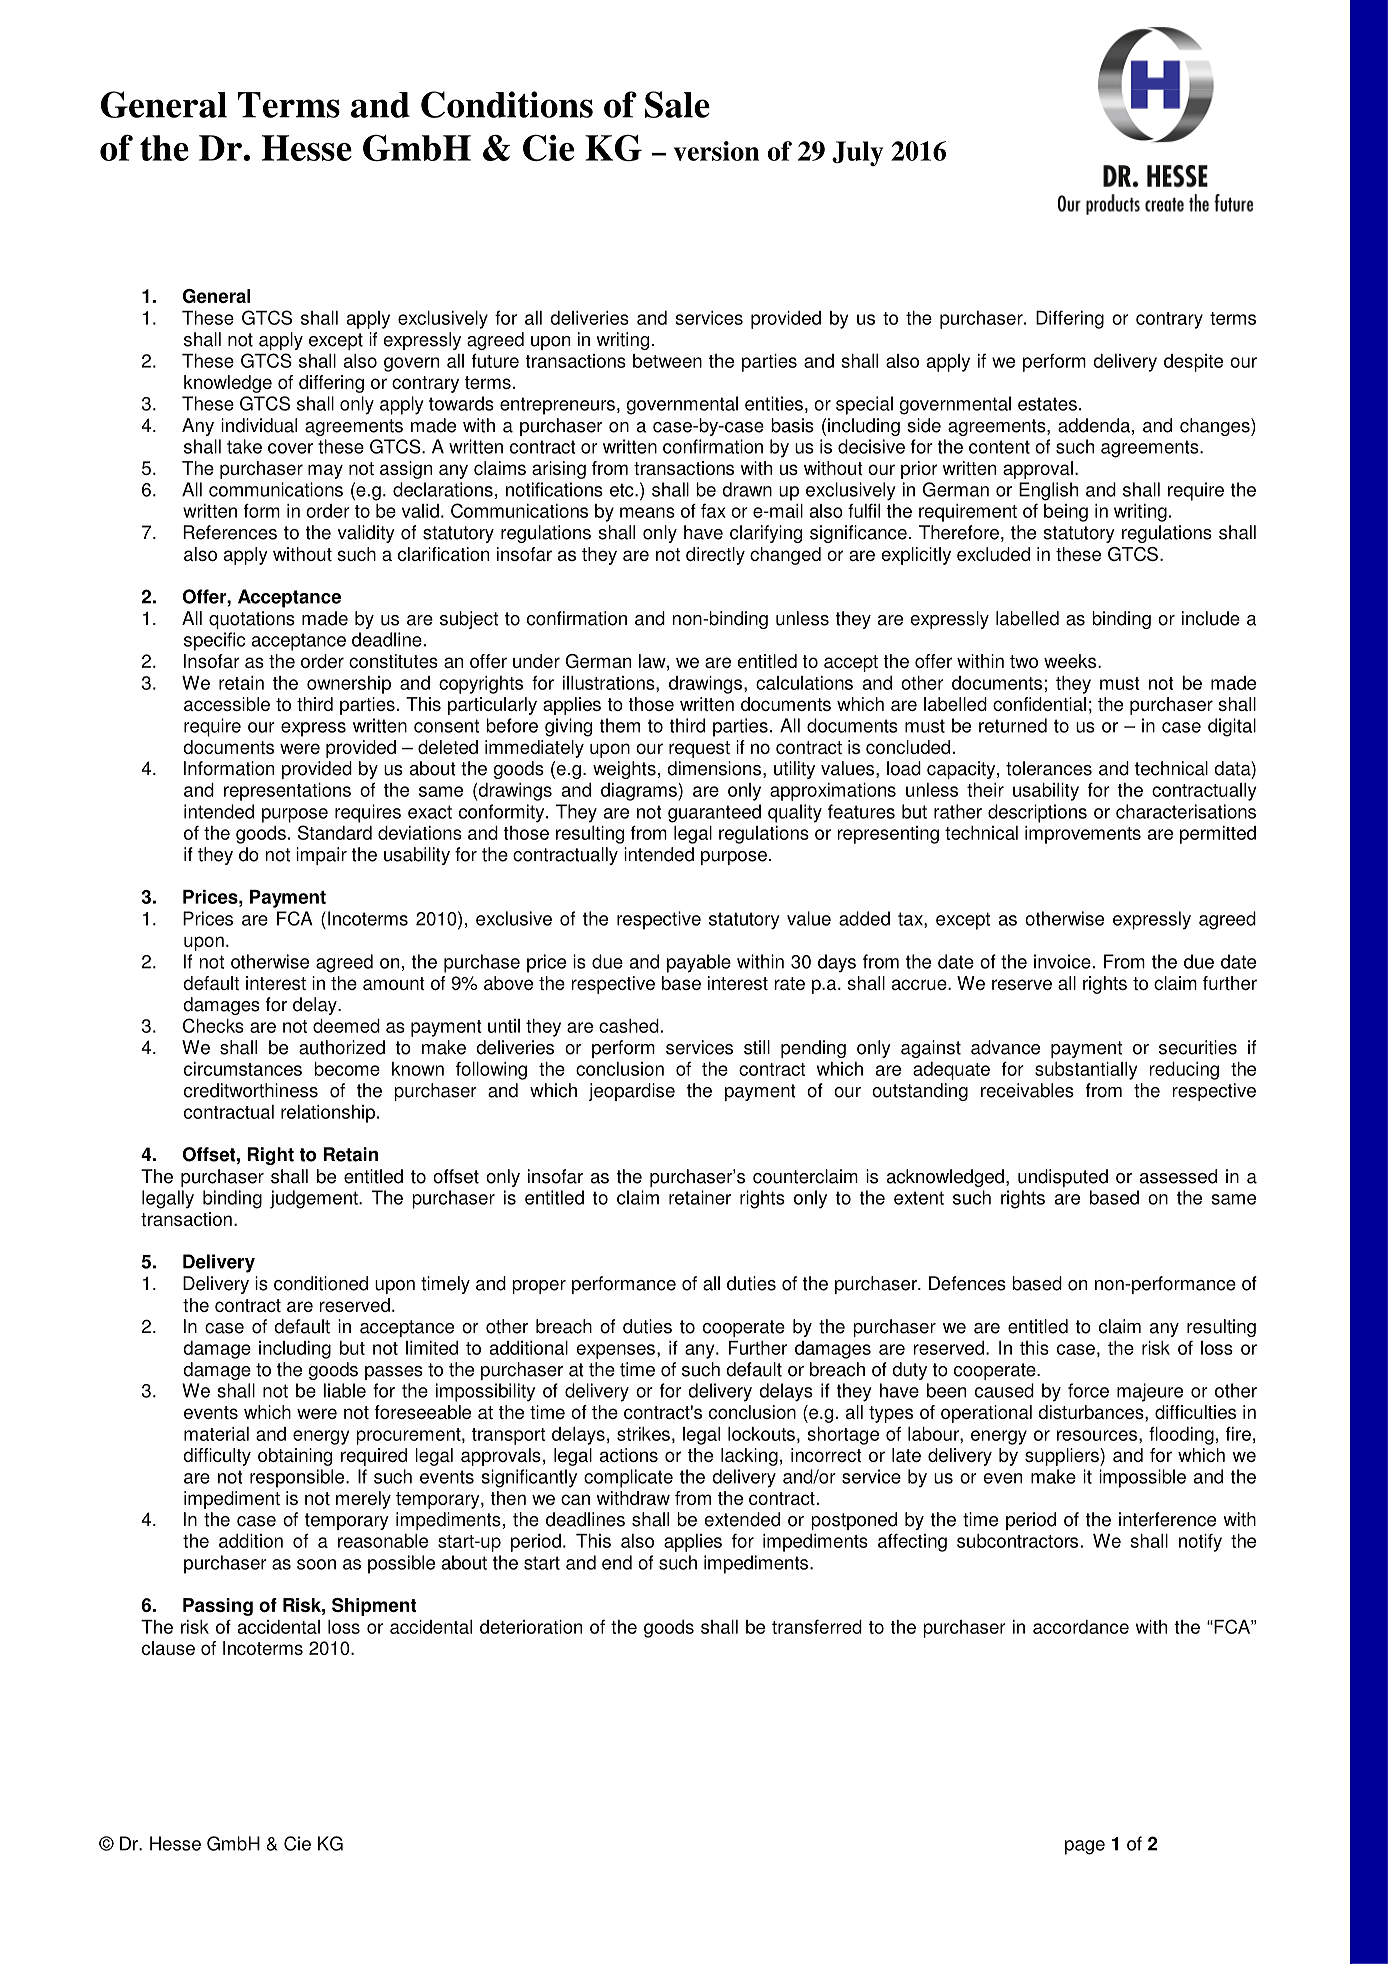 The height and width of the screenshot is (1964, 1388). What do you see at coordinates (168, 1648) in the screenshot?
I see `clause` at bounding box center [168, 1648].
